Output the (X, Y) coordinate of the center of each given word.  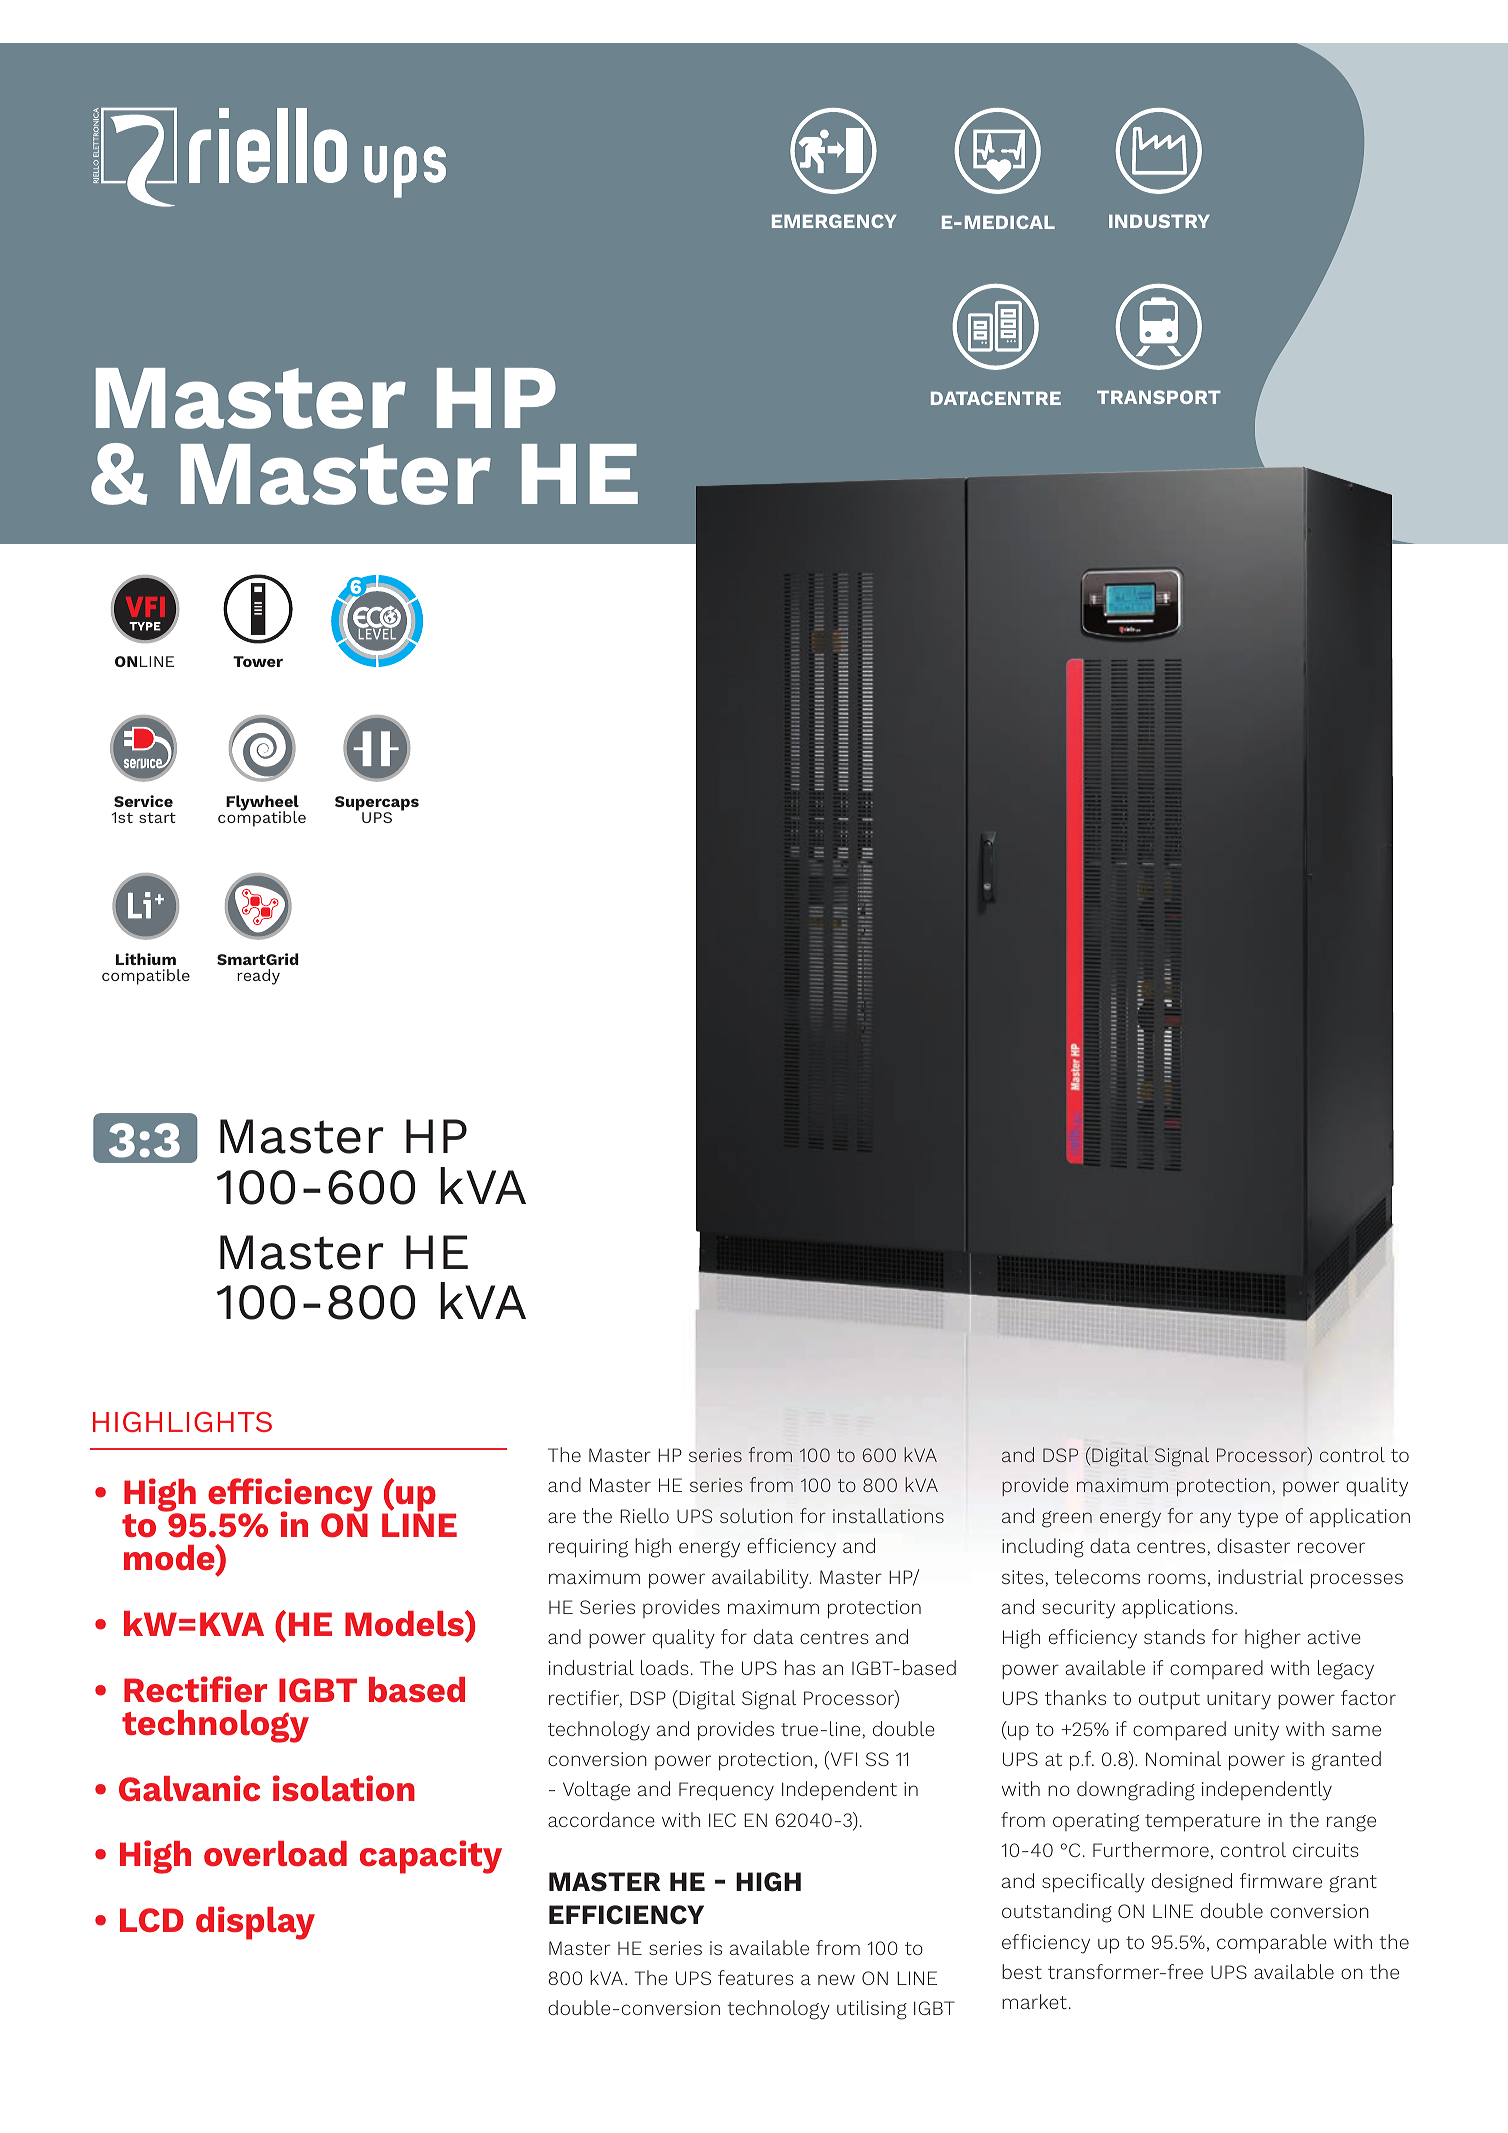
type (1258, 1519)
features (756, 1977)
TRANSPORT (1159, 397)
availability (761, 1579)
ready (258, 977)
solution (756, 1515)
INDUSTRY (1159, 221)
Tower (258, 661)
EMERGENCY (834, 221)
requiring (588, 1548)
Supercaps (377, 805)
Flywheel (262, 804)
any (1215, 1520)
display (255, 1923)
